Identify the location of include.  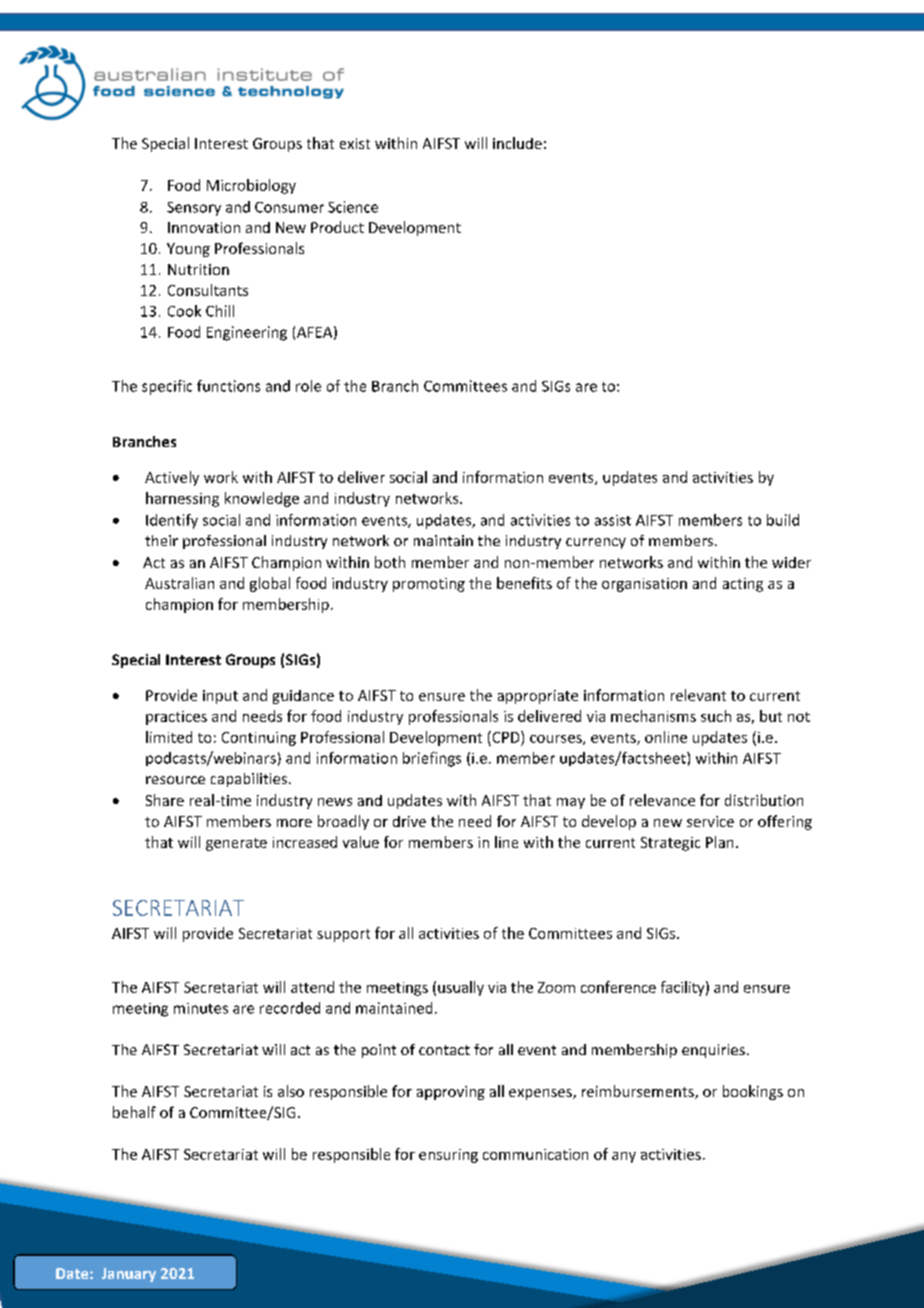
(517, 143).
